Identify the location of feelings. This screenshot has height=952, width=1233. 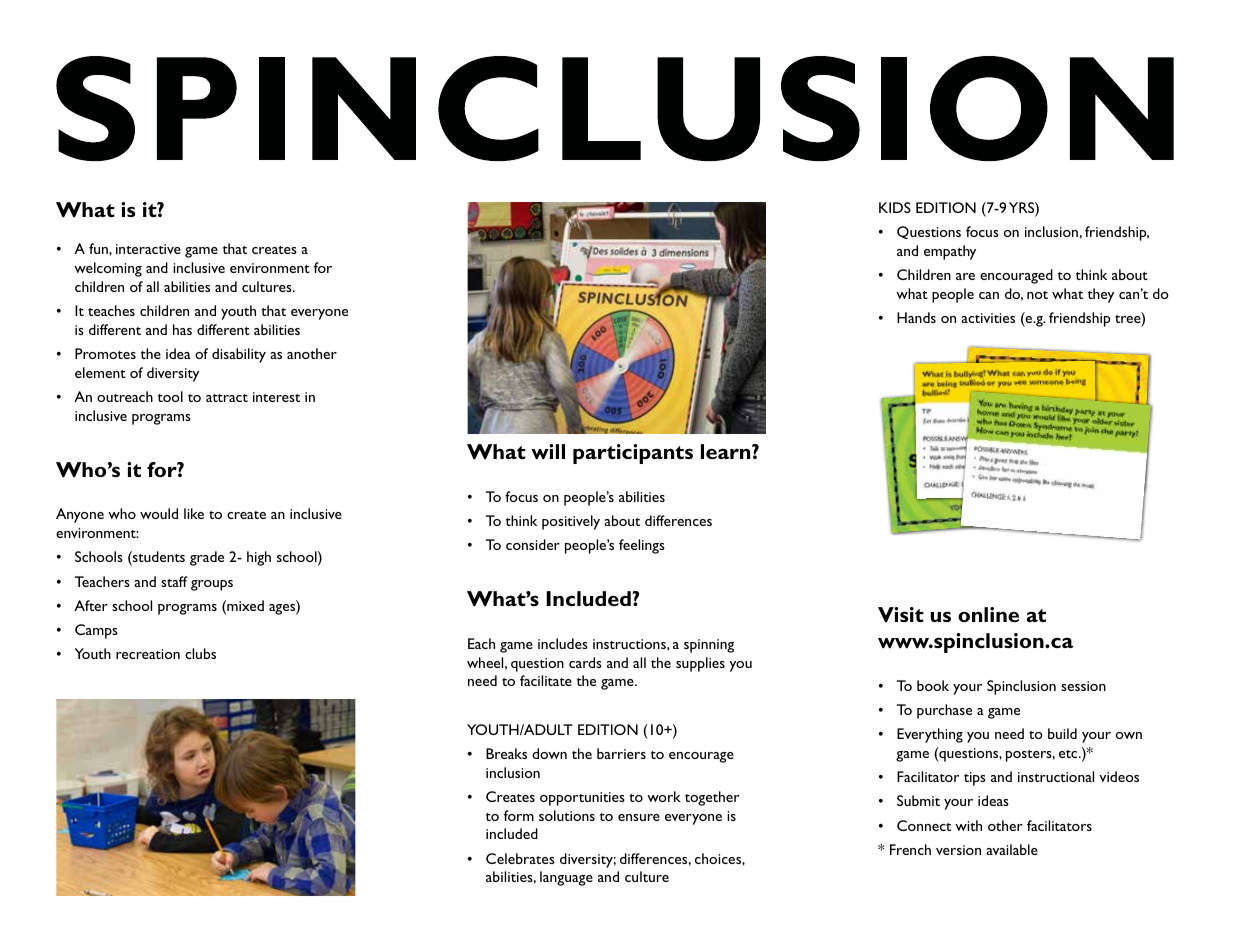
(642, 546).
